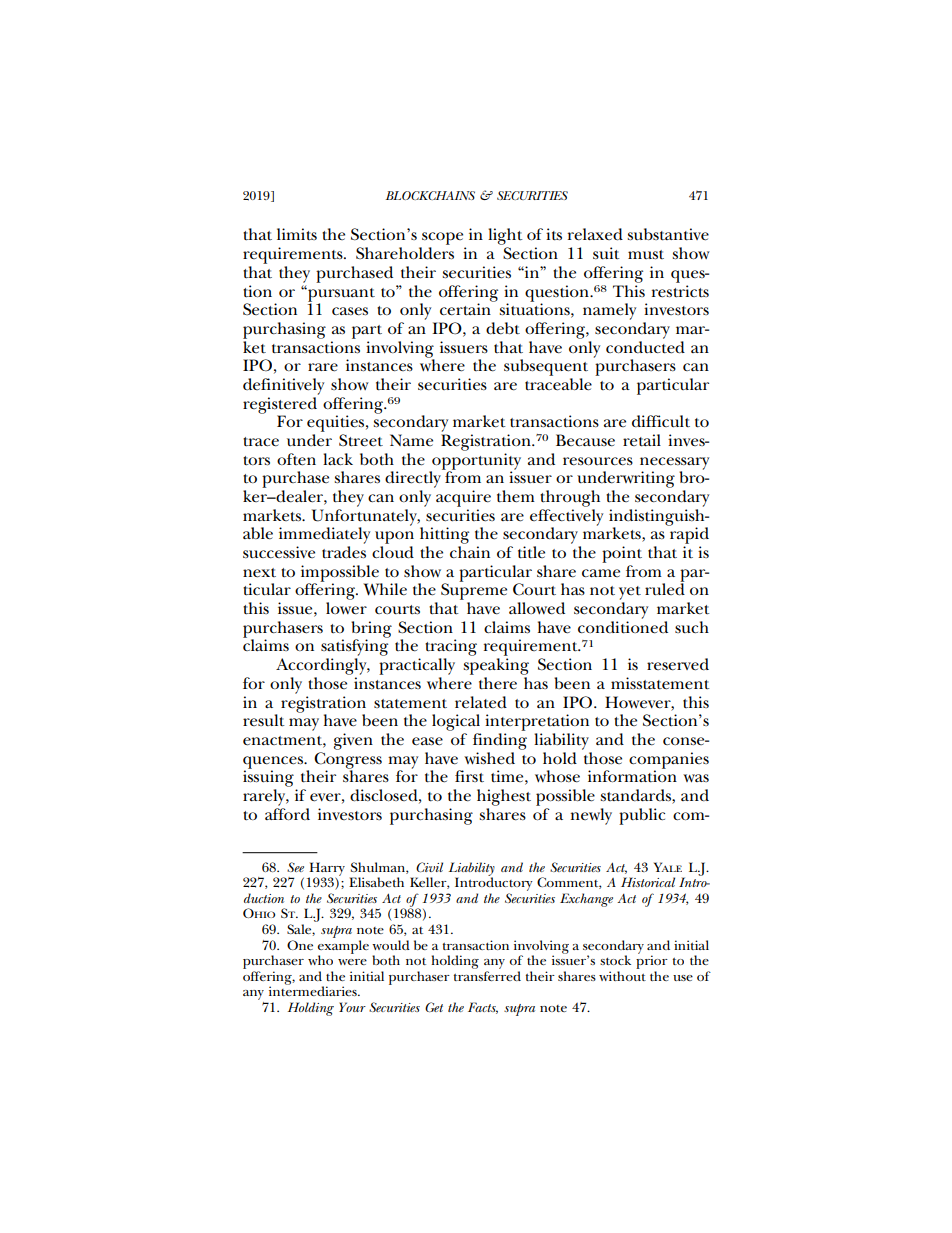 This page has width=952, height=1233. I want to click on transferred, so click(487, 976).
